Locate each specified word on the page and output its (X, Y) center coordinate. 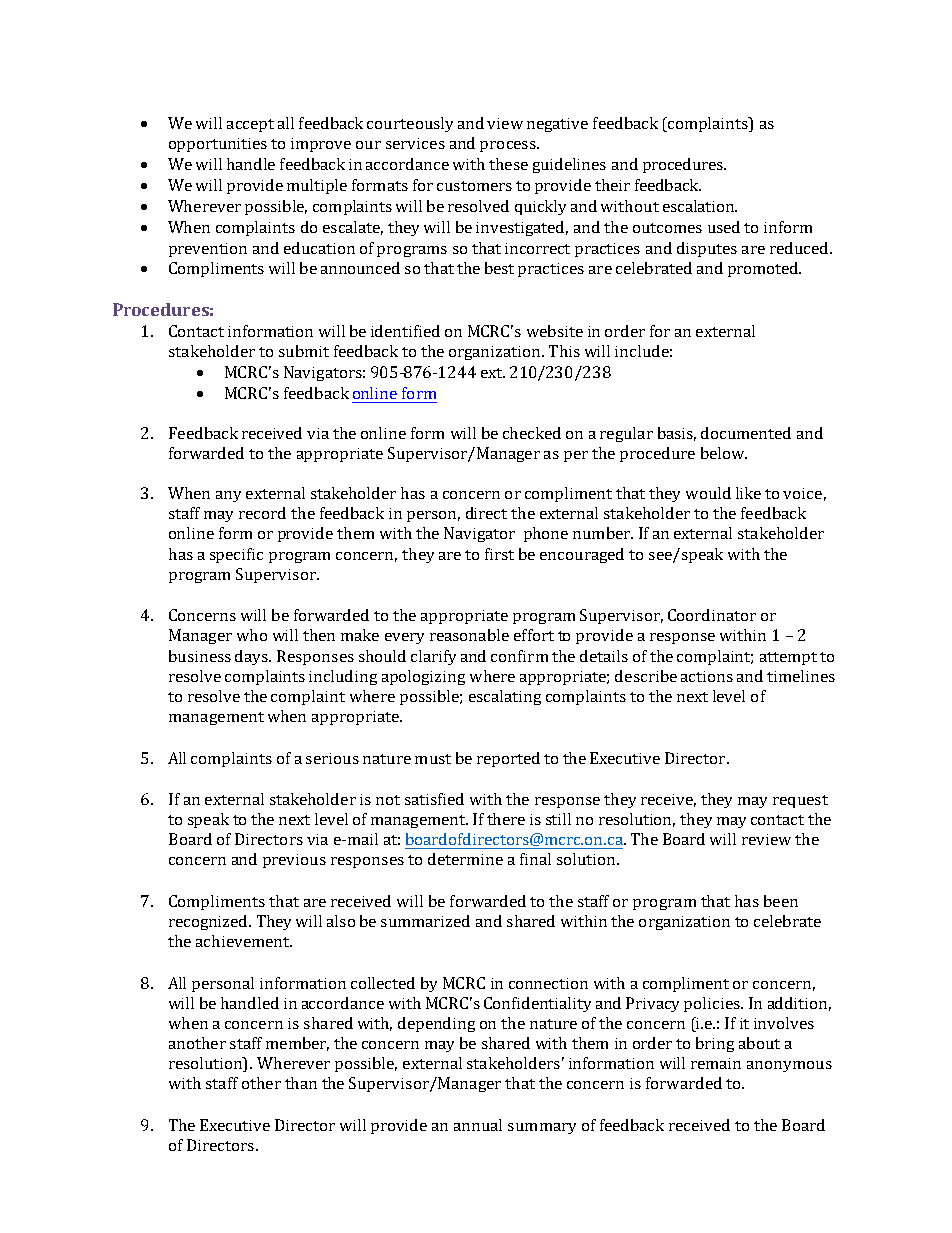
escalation (699, 206)
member (297, 1044)
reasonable (469, 635)
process (509, 146)
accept (250, 125)
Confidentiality (537, 1004)
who (252, 635)
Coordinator (712, 615)
